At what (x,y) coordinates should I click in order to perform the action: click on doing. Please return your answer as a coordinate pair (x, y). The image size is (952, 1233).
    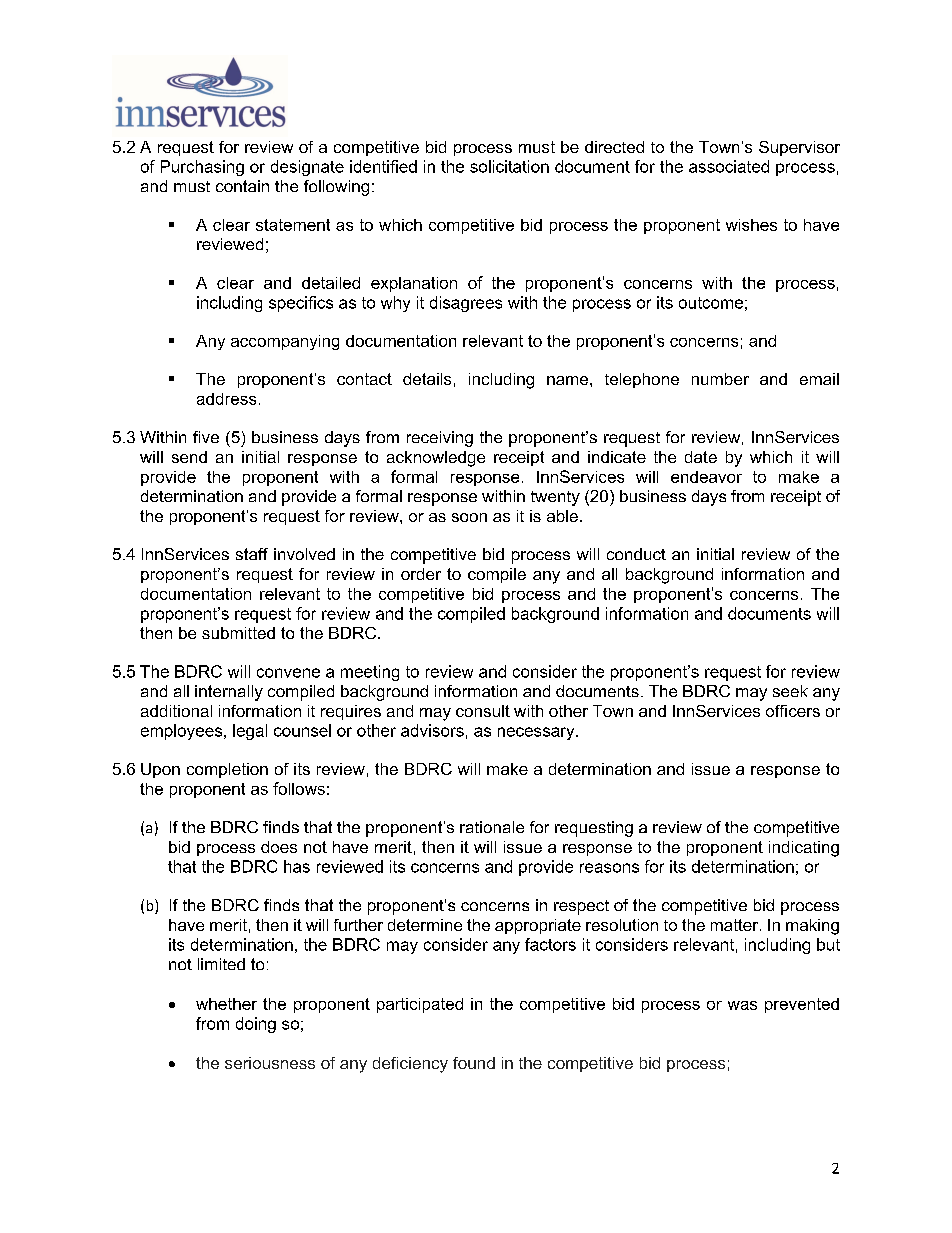
    Looking at the image, I should click on (256, 1025).
